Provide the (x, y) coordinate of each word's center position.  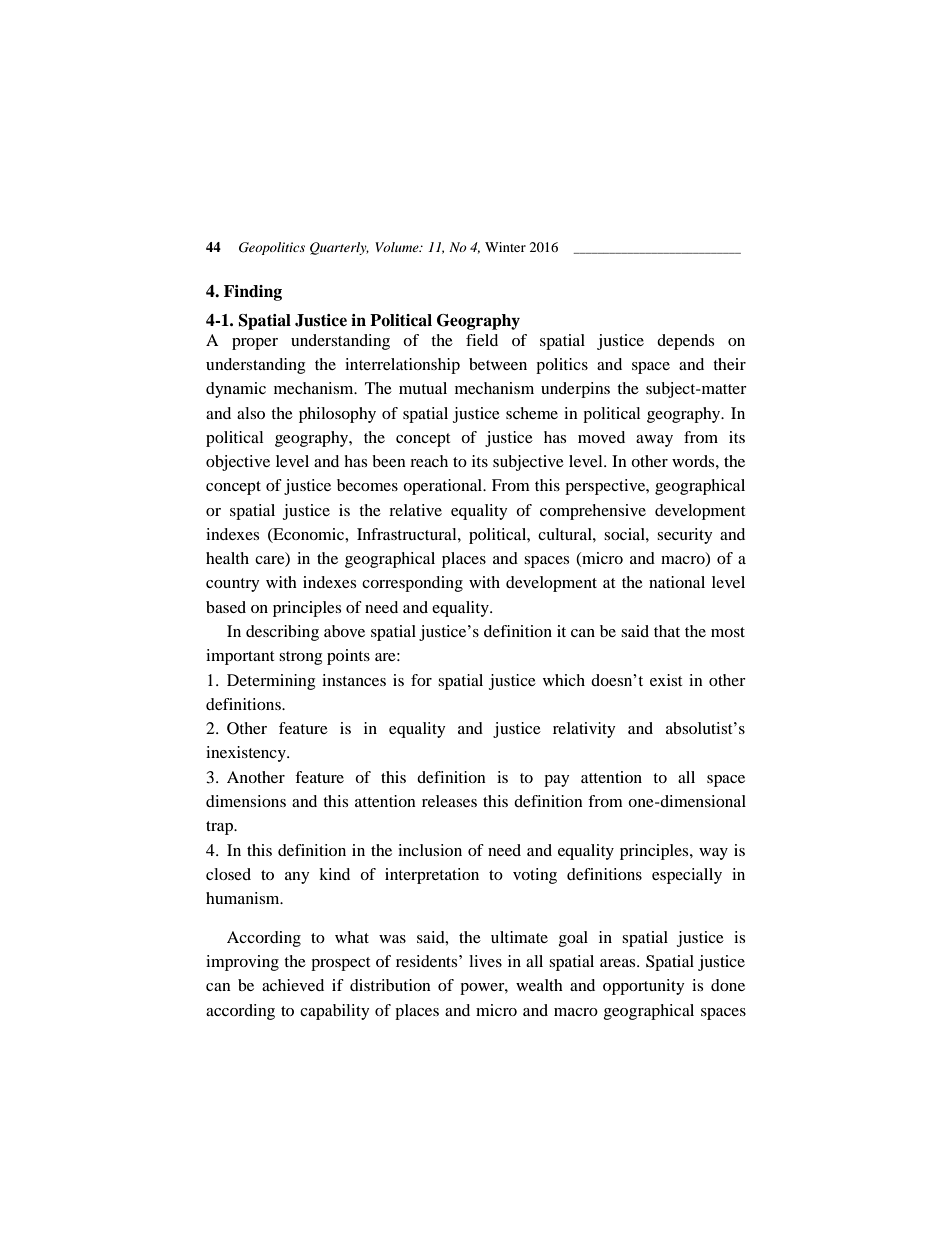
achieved (293, 985)
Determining (271, 682)
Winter (505, 247)
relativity (584, 730)
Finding (253, 293)
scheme (532, 413)
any (297, 878)
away (654, 441)
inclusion (430, 850)
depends (685, 342)
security (684, 536)
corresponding (412, 584)
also (251, 413)
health (227, 558)
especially (687, 876)
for (421, 680)
